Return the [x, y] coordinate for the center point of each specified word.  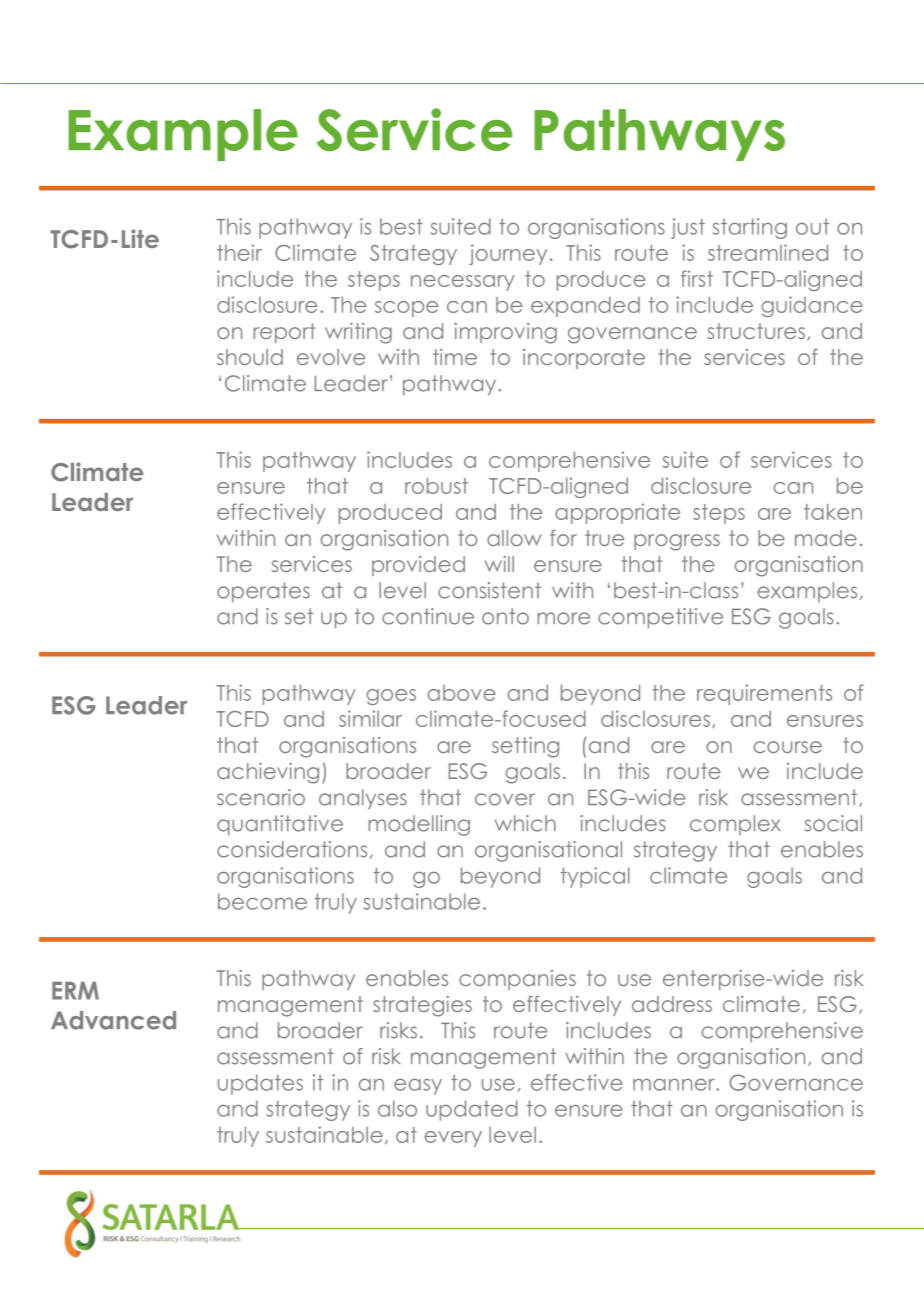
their [239, 252]
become [262, 901]
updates [260, 1084]
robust [436, 486]
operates [263, 592]
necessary [463, 283]
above [462, 693]
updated [472, 1110]
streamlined [768, 252]
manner [675, 1085]
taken [833, 512]
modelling [419, 825]
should [250, 357]
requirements [764, 694]
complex [735, 825]
